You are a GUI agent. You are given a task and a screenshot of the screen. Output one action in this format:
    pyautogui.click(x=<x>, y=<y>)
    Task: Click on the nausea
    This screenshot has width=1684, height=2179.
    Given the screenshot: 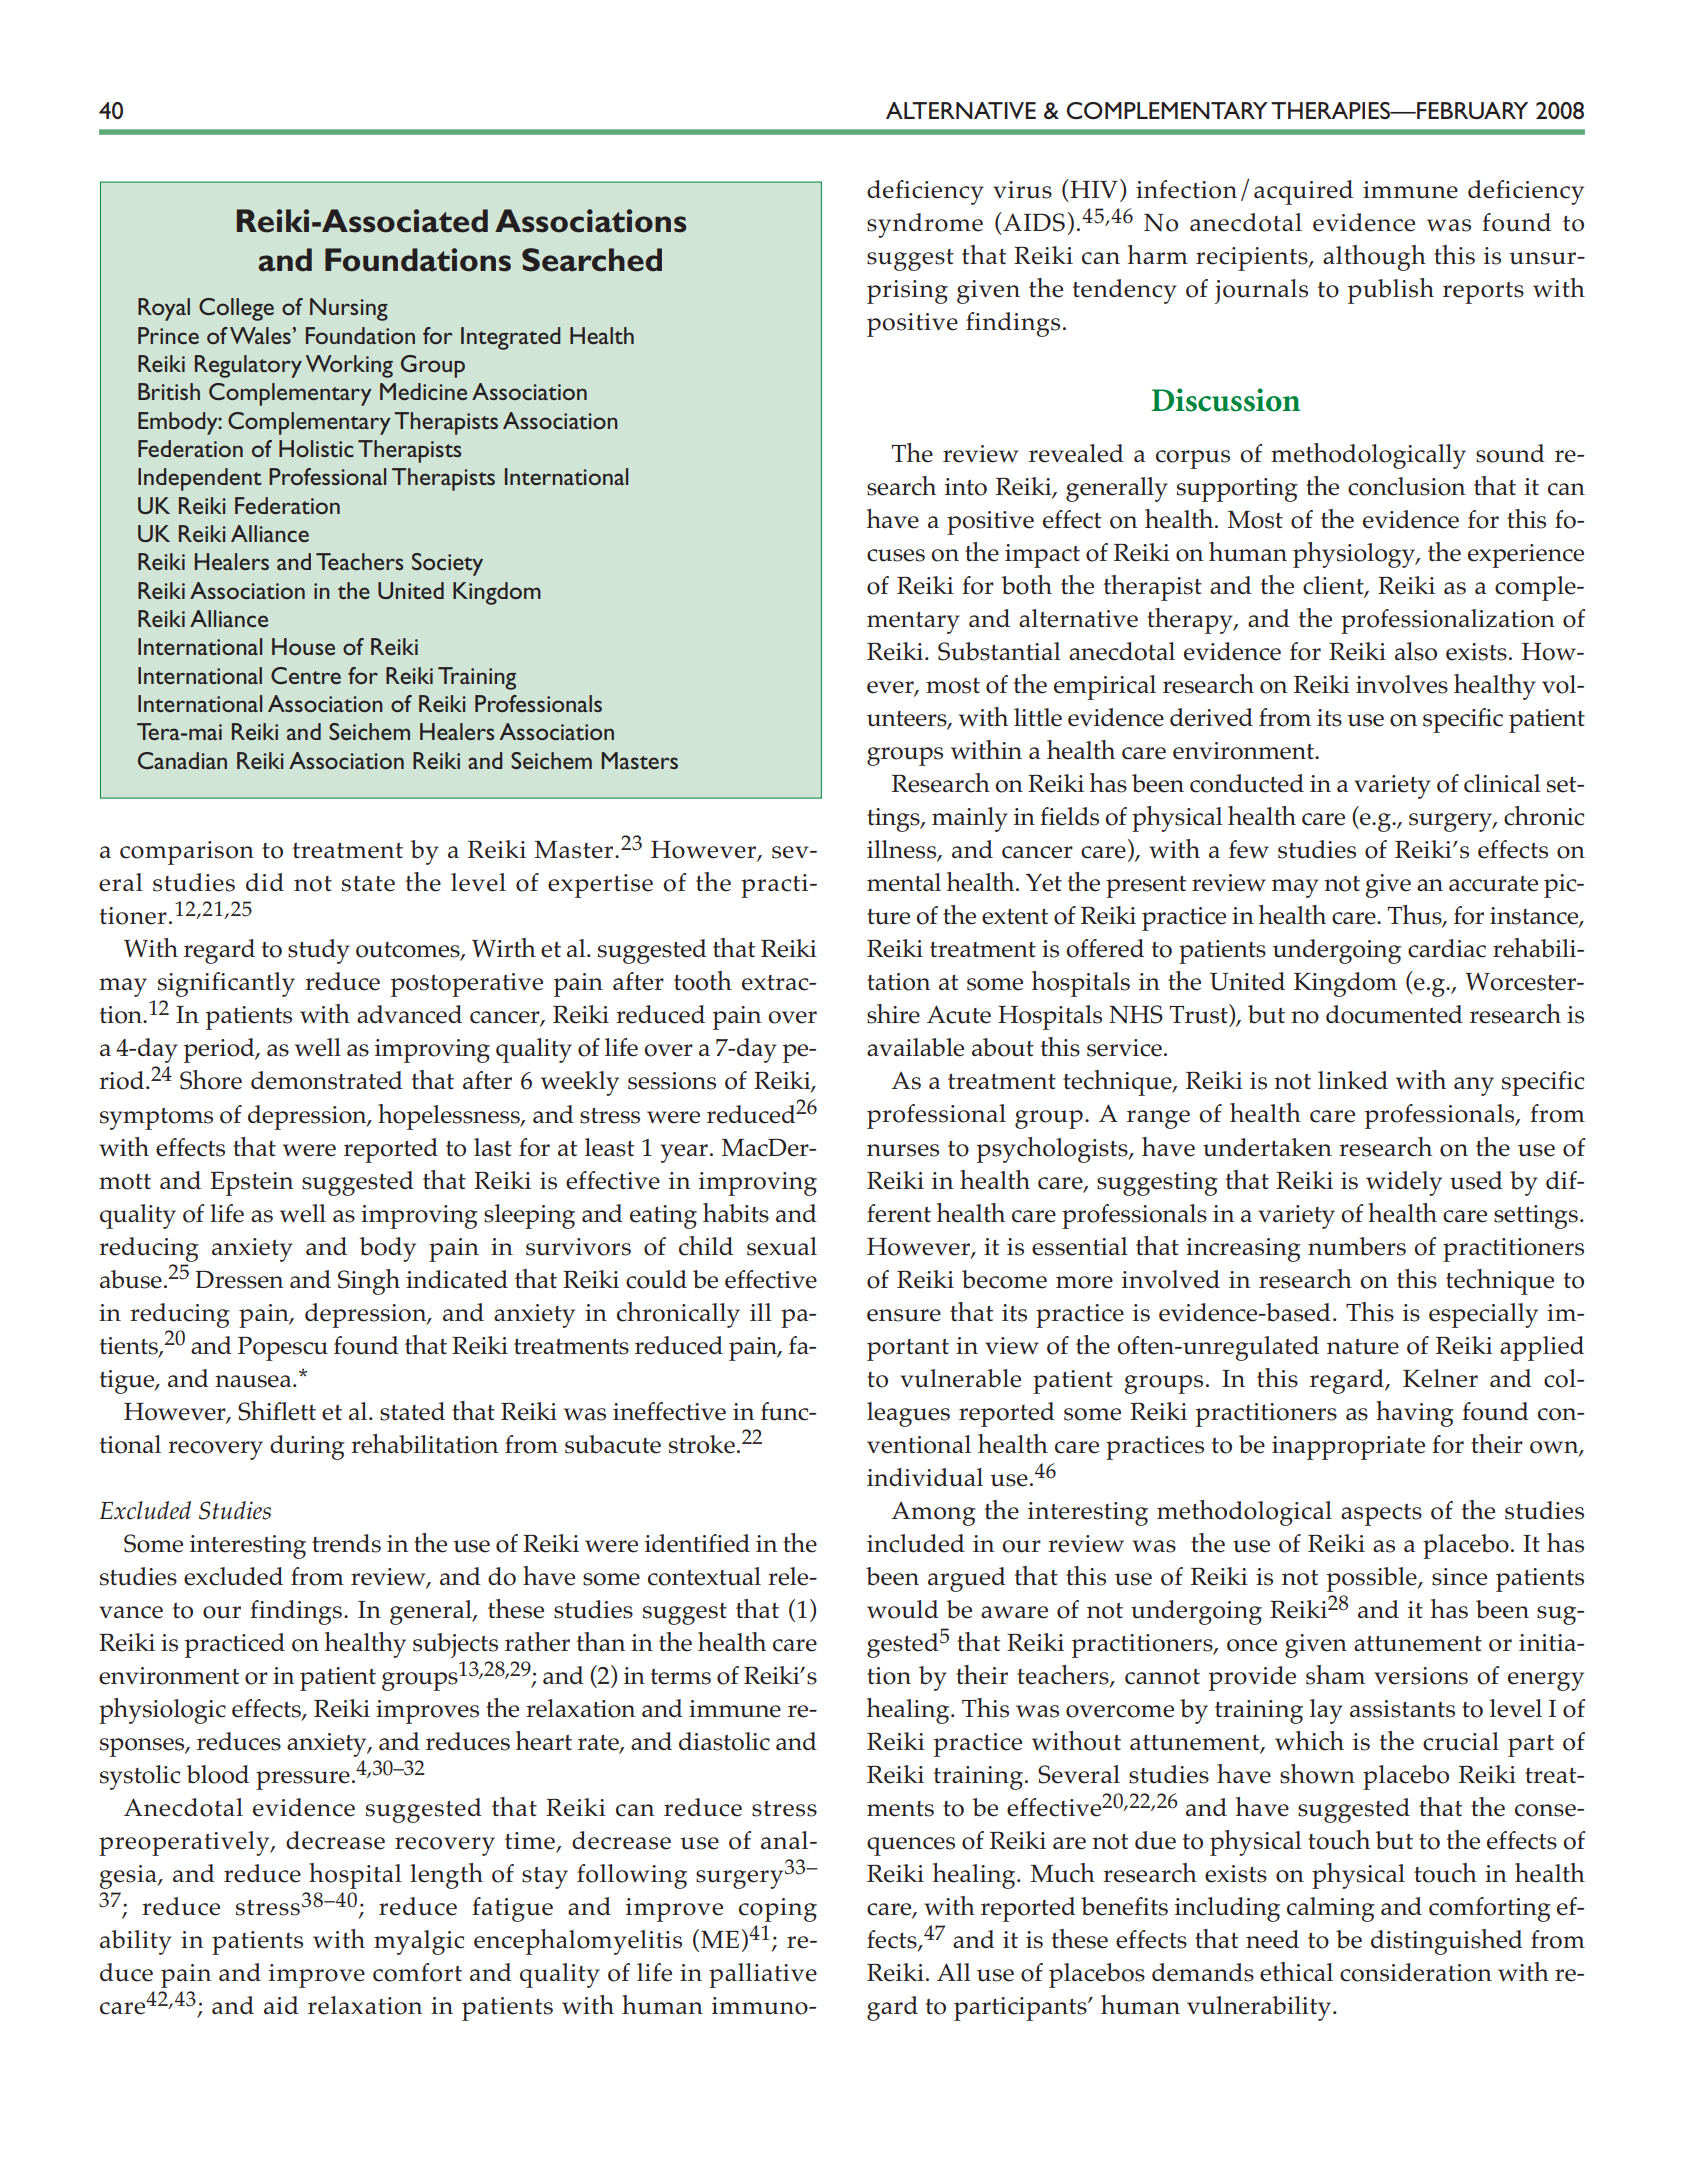 What is the action you would take?
    pyautogui.click(x=254, y=1381)
